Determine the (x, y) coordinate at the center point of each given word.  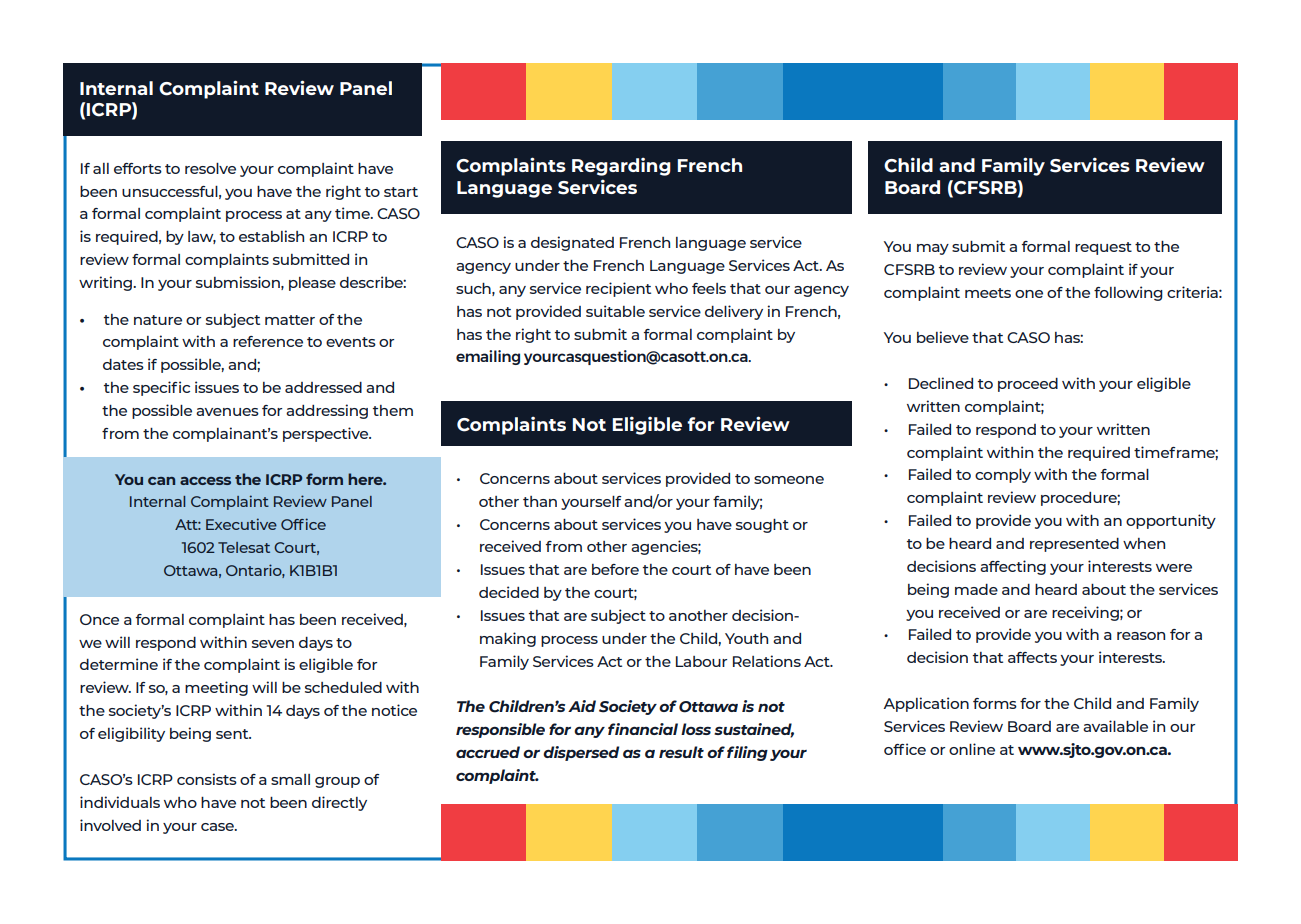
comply (1003, 476)
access (205, 481)
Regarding (621, 167)
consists (207, 779)
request (1103, 248)
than (540, 501)
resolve (210, 168)
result (681, 752)
